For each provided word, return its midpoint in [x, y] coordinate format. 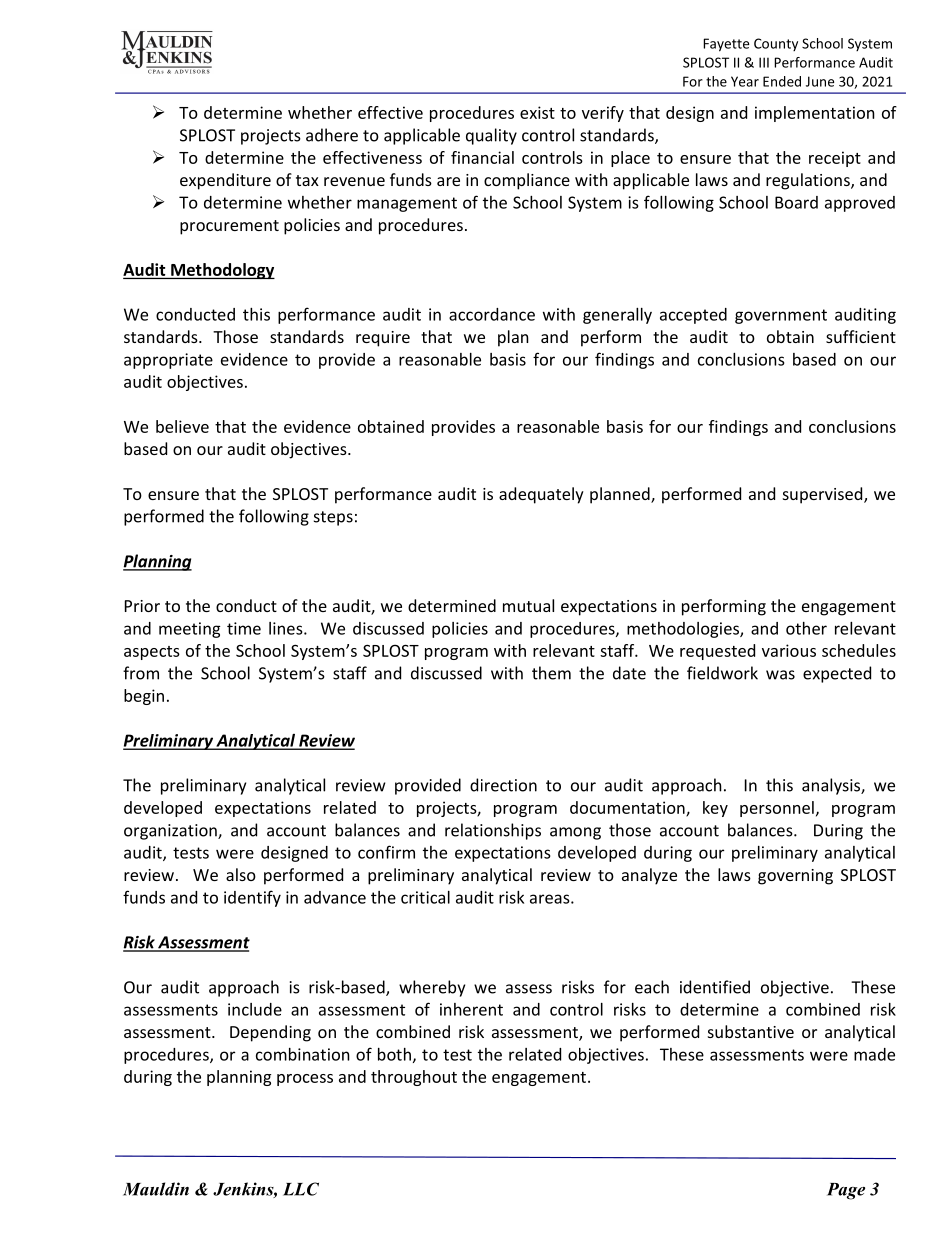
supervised [824, 495]
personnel [777, 809]
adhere [332, 135]
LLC [301, 1189]
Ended [782, 81]
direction [503, 785]
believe [182, 426]
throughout [414, 1078]
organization [171, 832]
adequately [541, 495]
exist [537, 112]
